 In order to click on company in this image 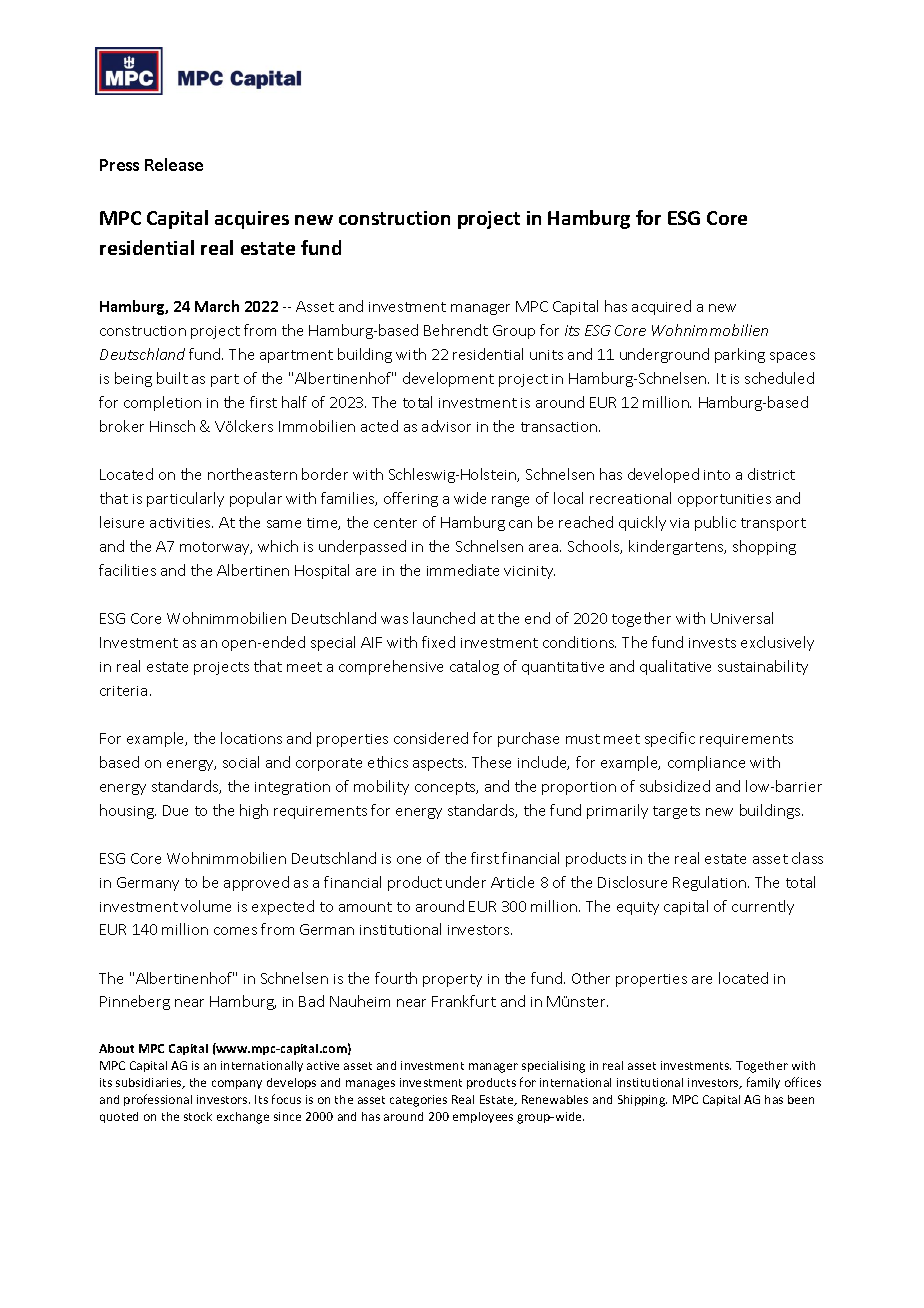, I will do `click(237, 1084)`.
